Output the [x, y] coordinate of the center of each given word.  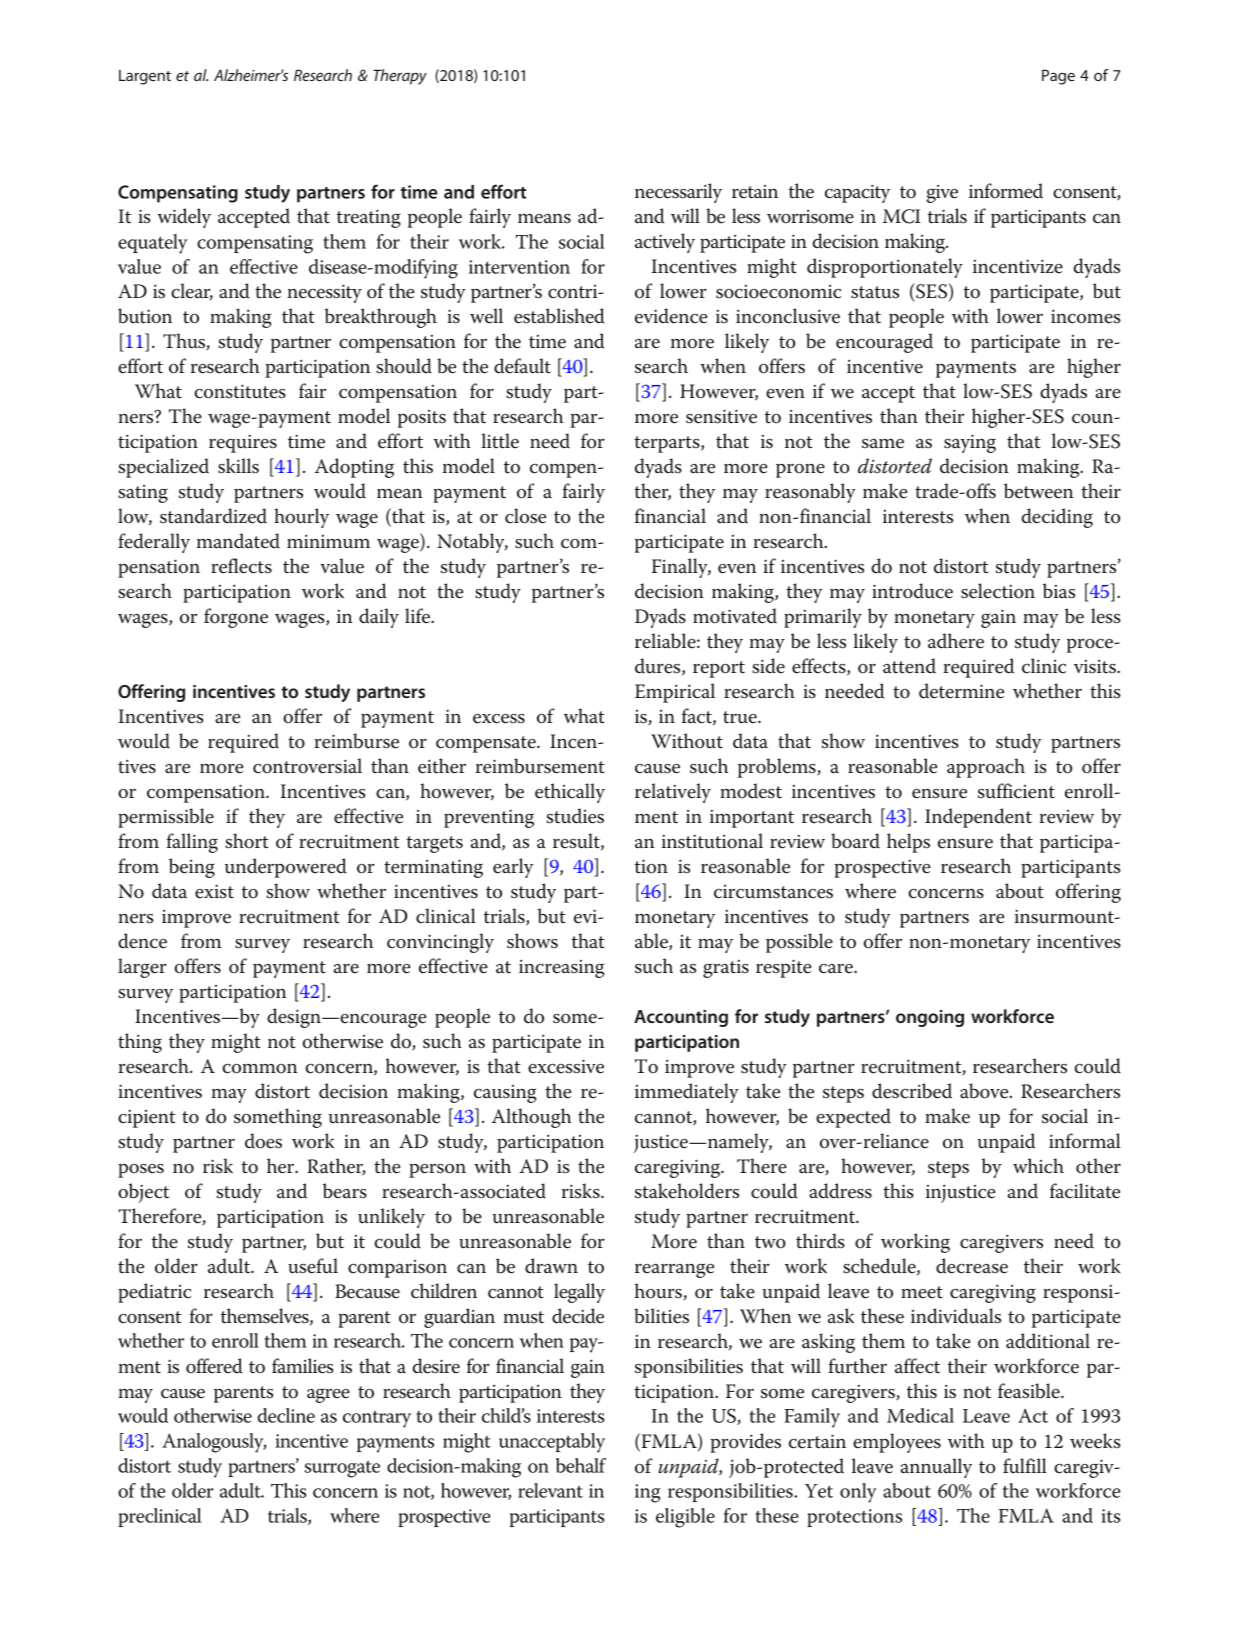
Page [1058, 77]
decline [286, 1415]
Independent [978, 818]
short [247, 841]
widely [184, 218]
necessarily [678, 193]
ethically [570, 793]
